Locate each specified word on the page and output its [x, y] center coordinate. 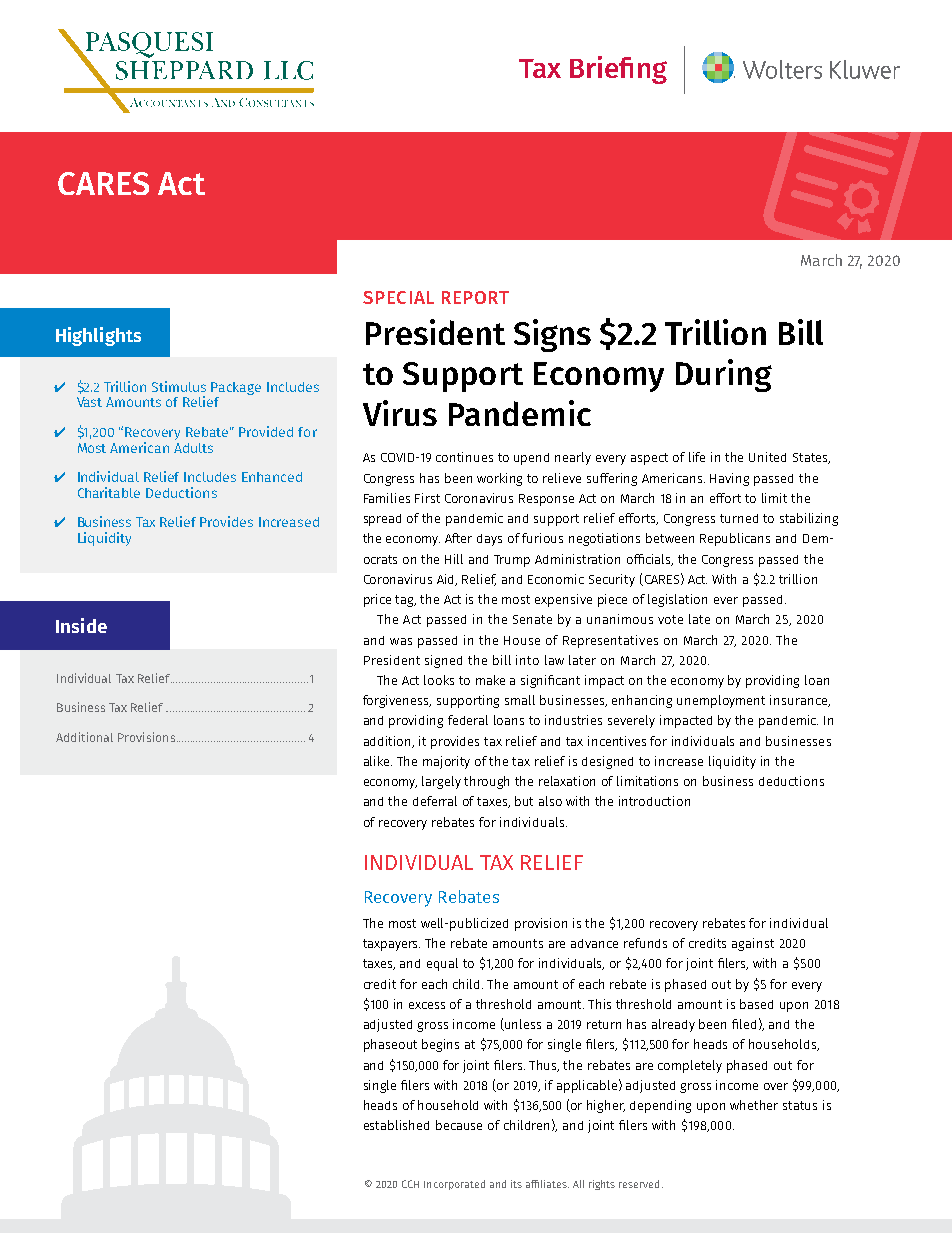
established [396, 1125]
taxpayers [391, 945]
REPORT [475, 297]
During [724, 375]
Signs [552, 335]
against [753, 944]
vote [670, 619]
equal [442, 964]
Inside [81, 625]
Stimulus [179, 386]
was [401, 641]
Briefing [618, 70]
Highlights [98, 336]
